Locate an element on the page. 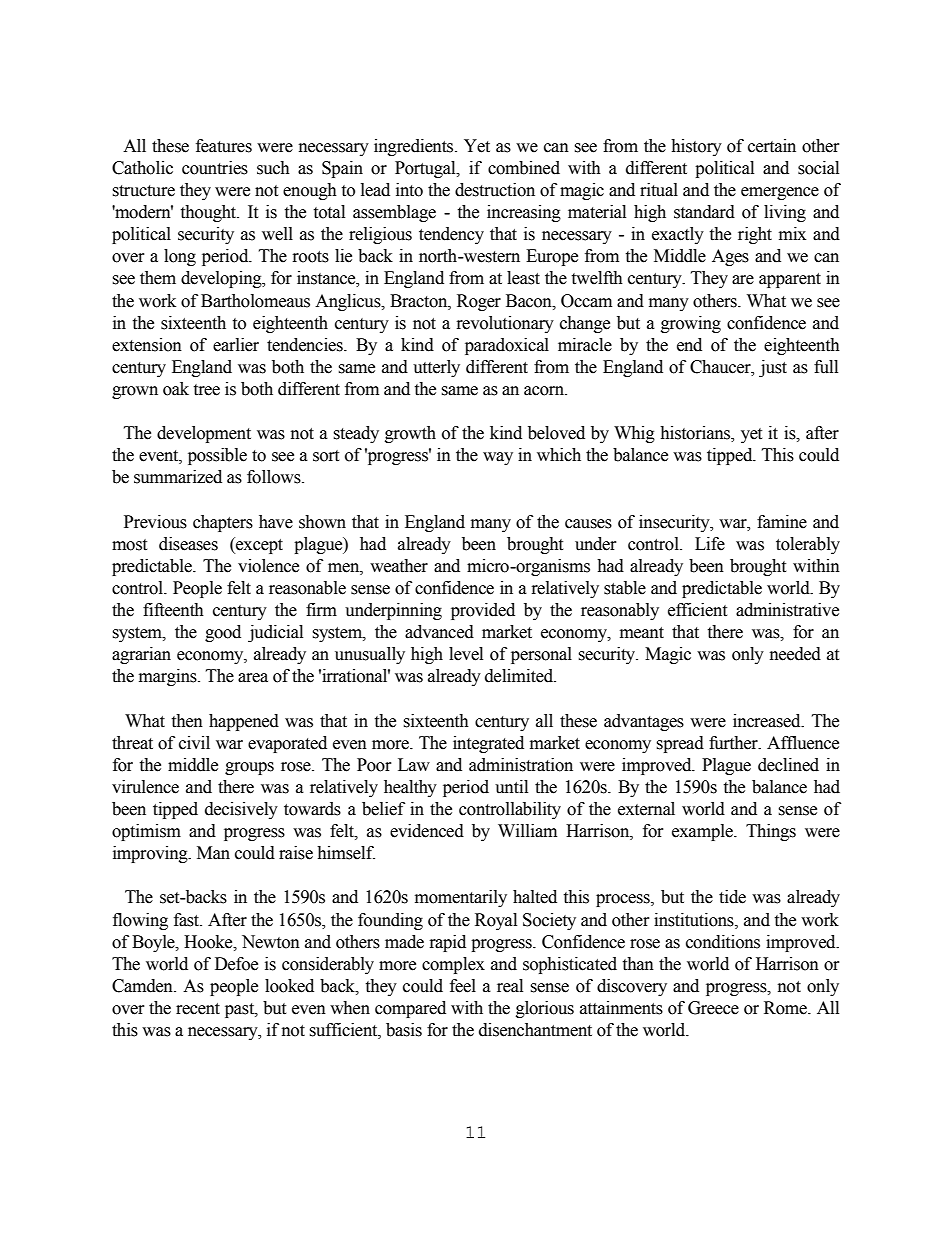  countries is located at coordinates (215, 168).
